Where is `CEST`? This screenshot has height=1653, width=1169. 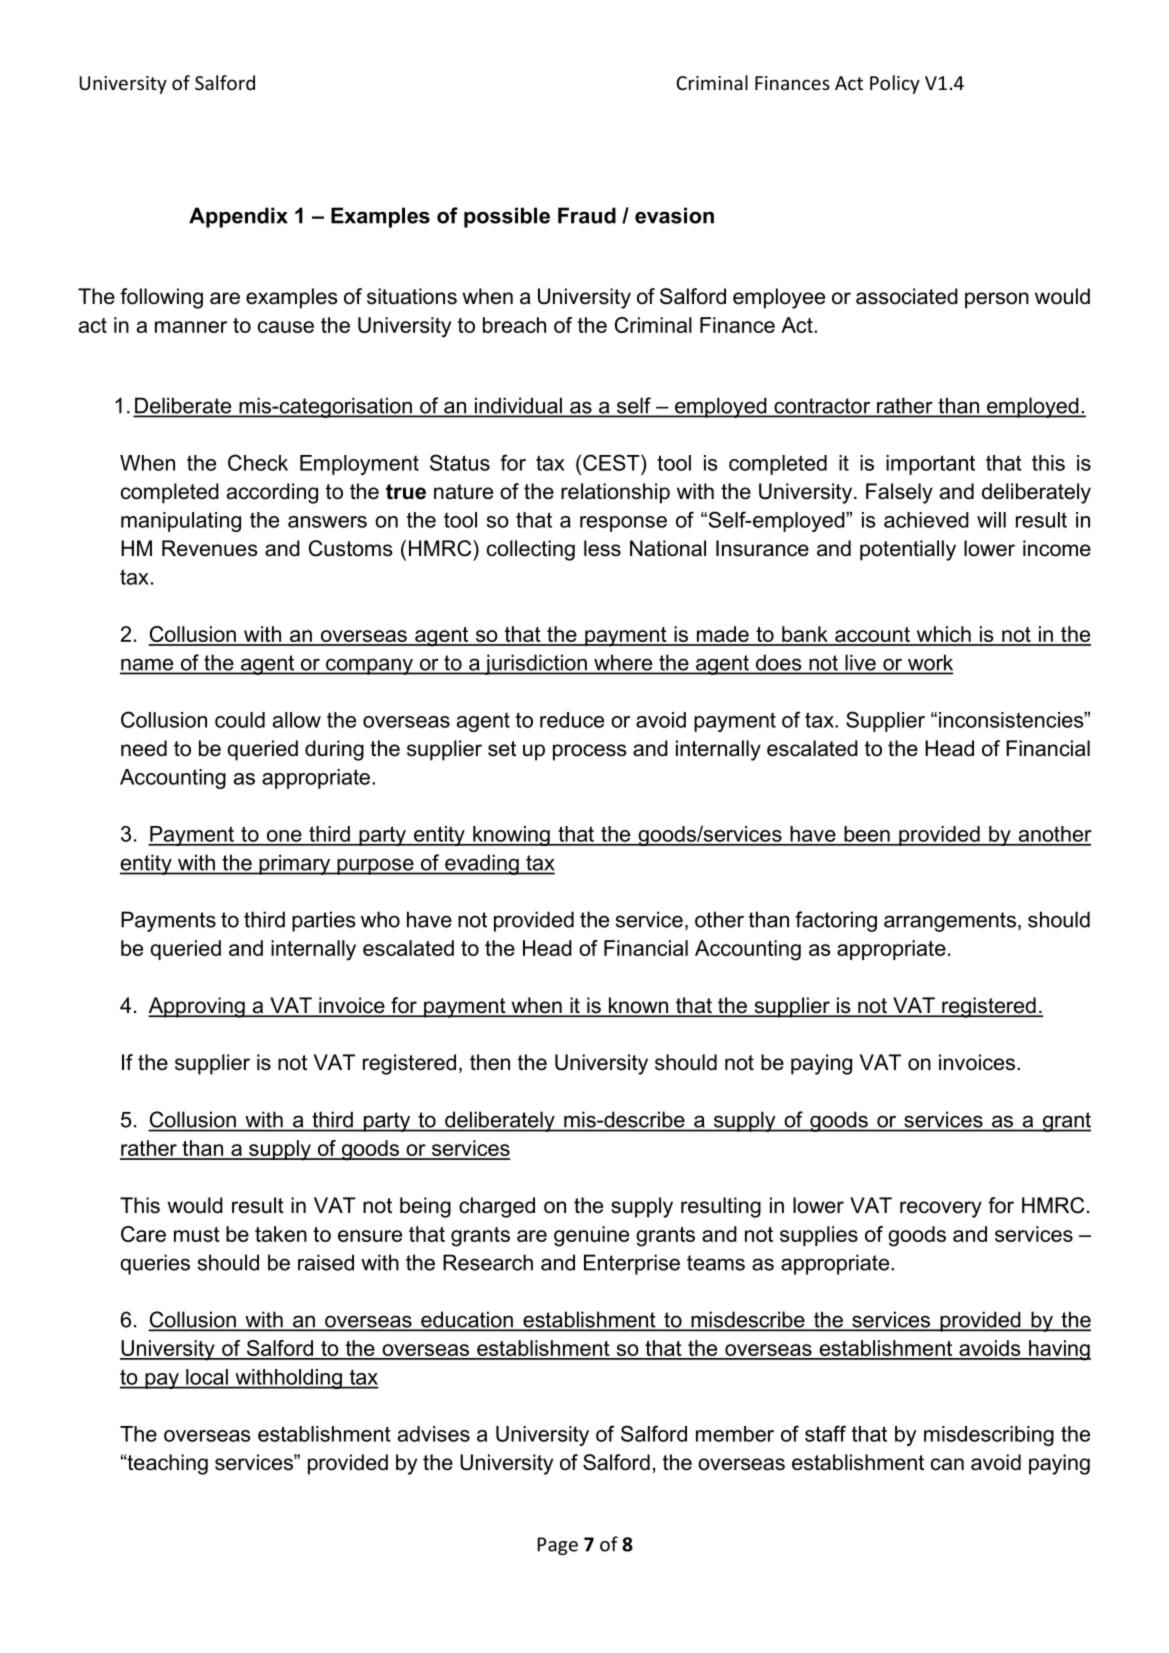
CEST is located at coordinates (612, 462).
